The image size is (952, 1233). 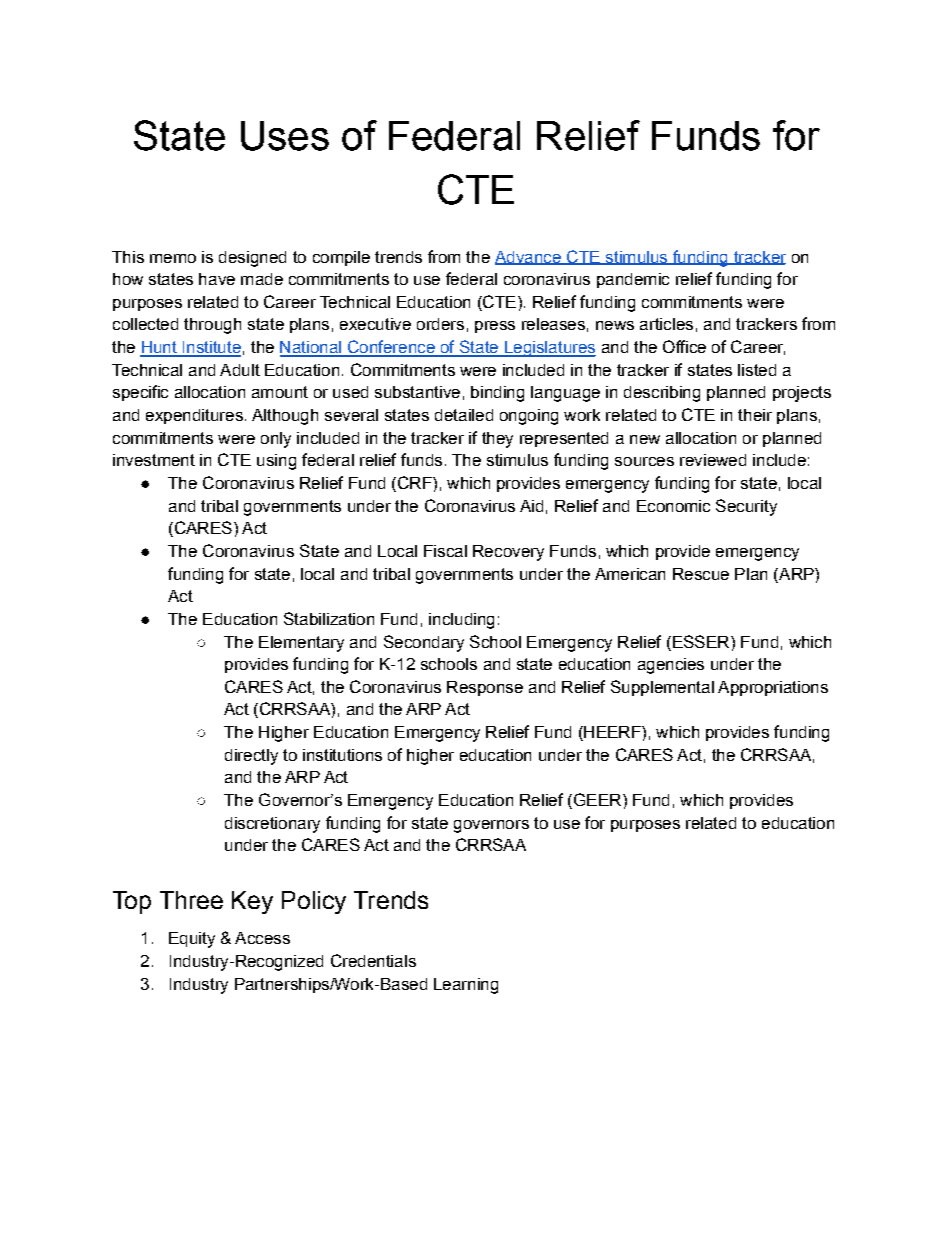 I want to click on Uses, so click(x=285, y=136).
